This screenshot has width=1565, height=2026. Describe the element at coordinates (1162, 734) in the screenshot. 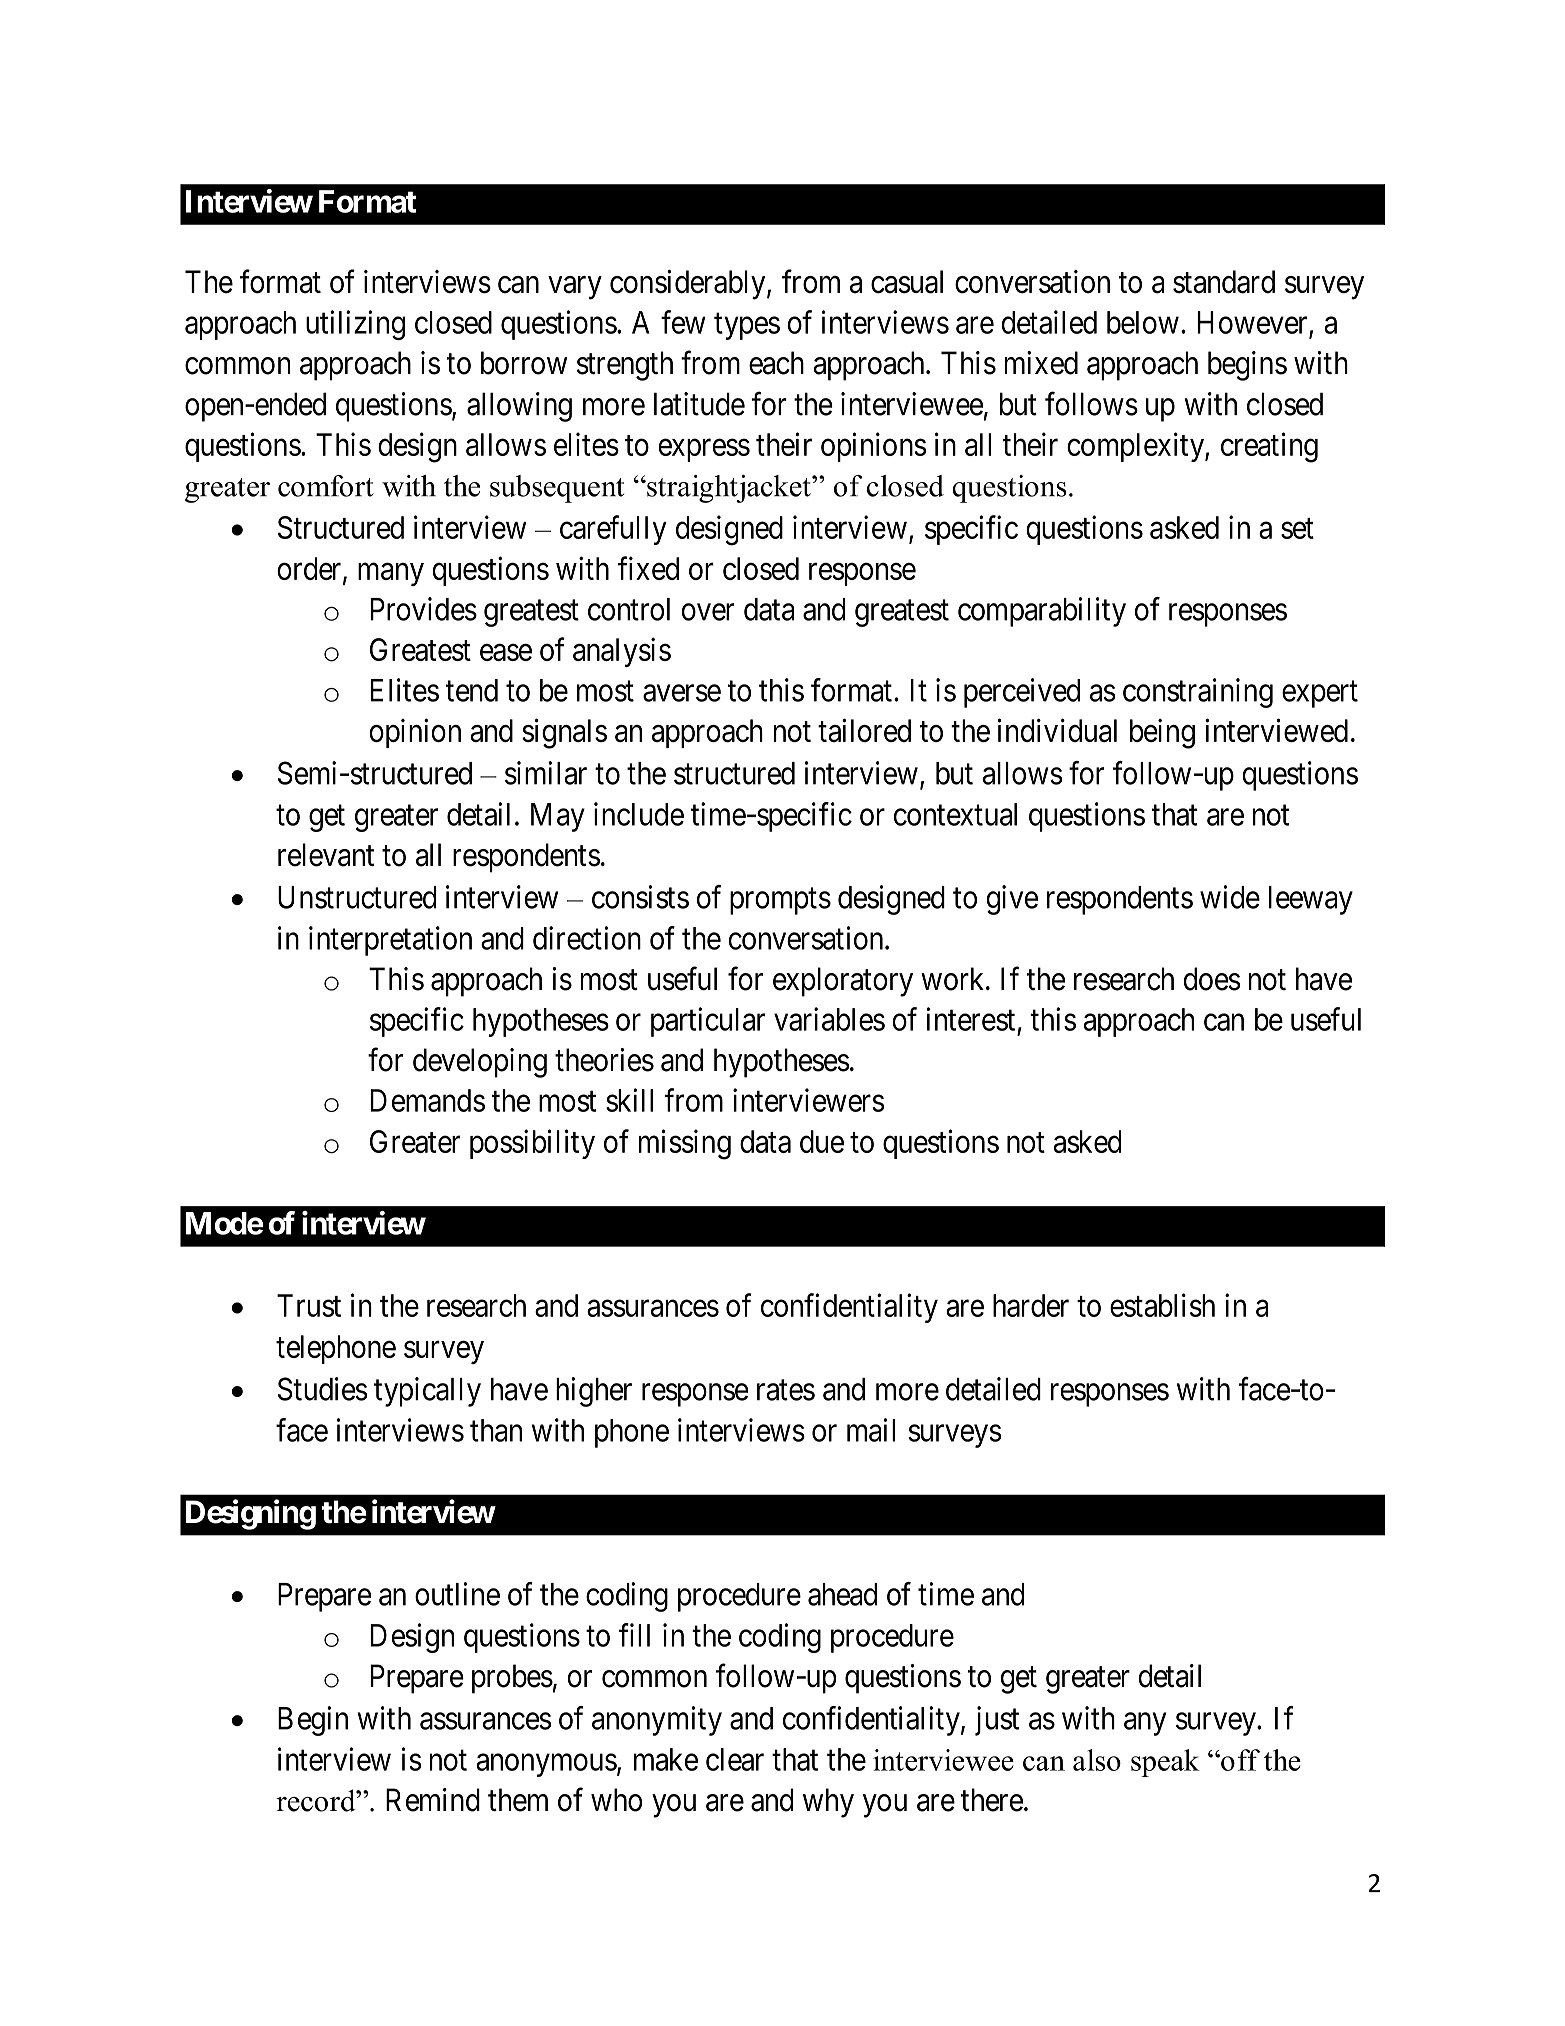

I see `being` at that location.
